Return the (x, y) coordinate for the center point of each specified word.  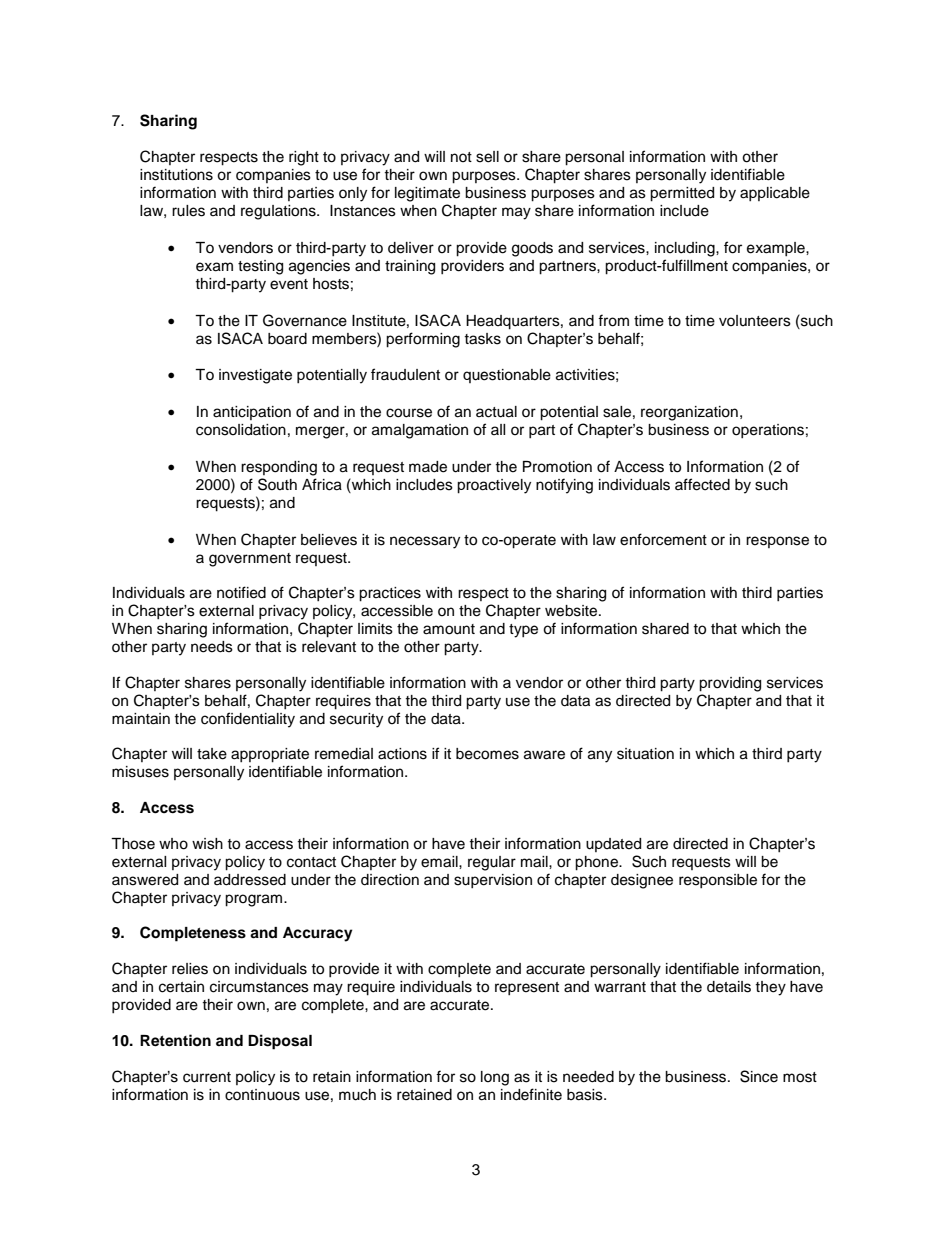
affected (702, 484)
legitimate (427, 194)
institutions (176, 175)
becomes (487, 754)
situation (645, 754)
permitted (682, 194)
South (277, 484)
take (212, 754)
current (207, 1077)
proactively (494, 486)
